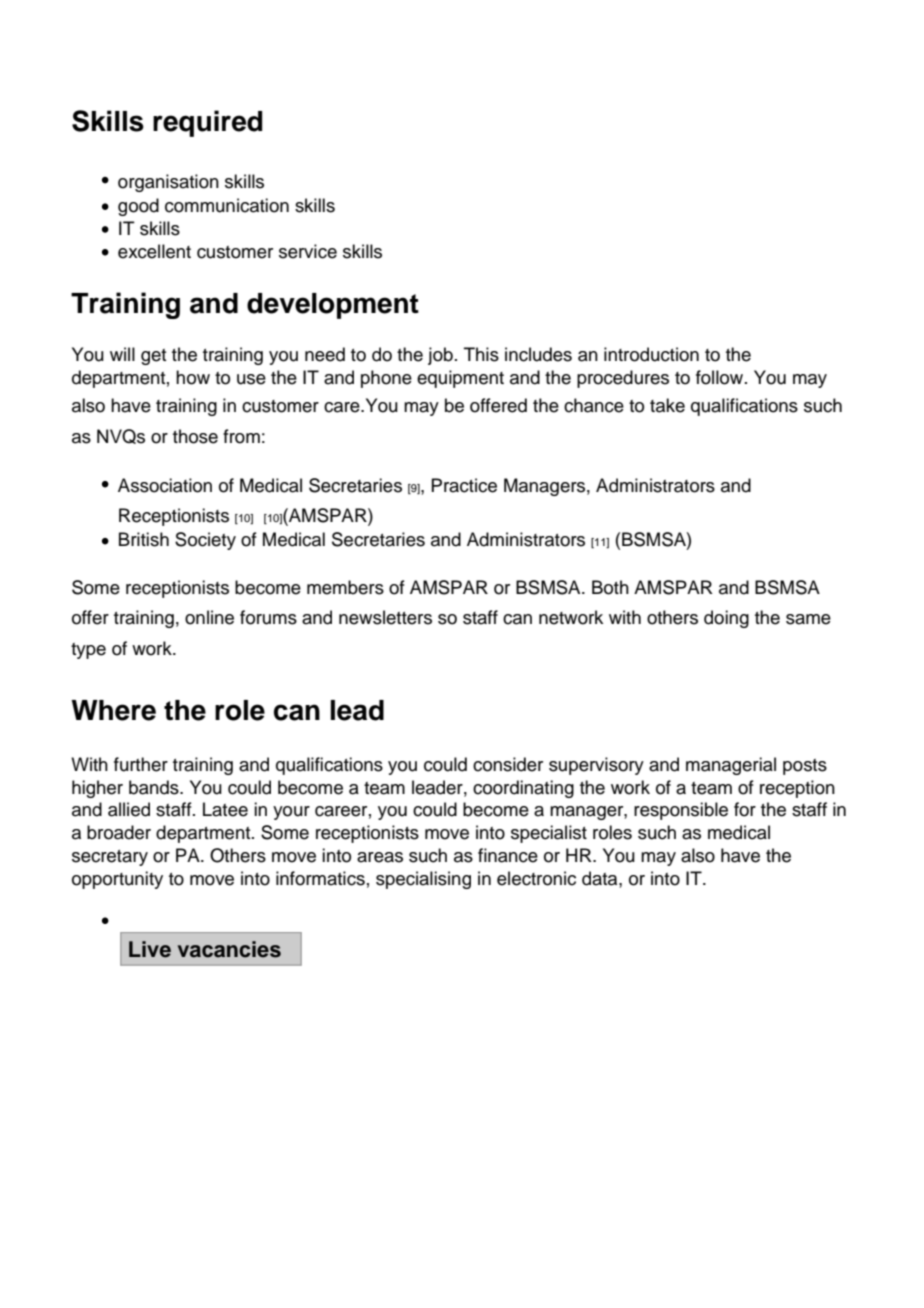  What do you see at coordinates (141, 764) in the screenshot?
I see `further` at bounding box center [141, 764].
